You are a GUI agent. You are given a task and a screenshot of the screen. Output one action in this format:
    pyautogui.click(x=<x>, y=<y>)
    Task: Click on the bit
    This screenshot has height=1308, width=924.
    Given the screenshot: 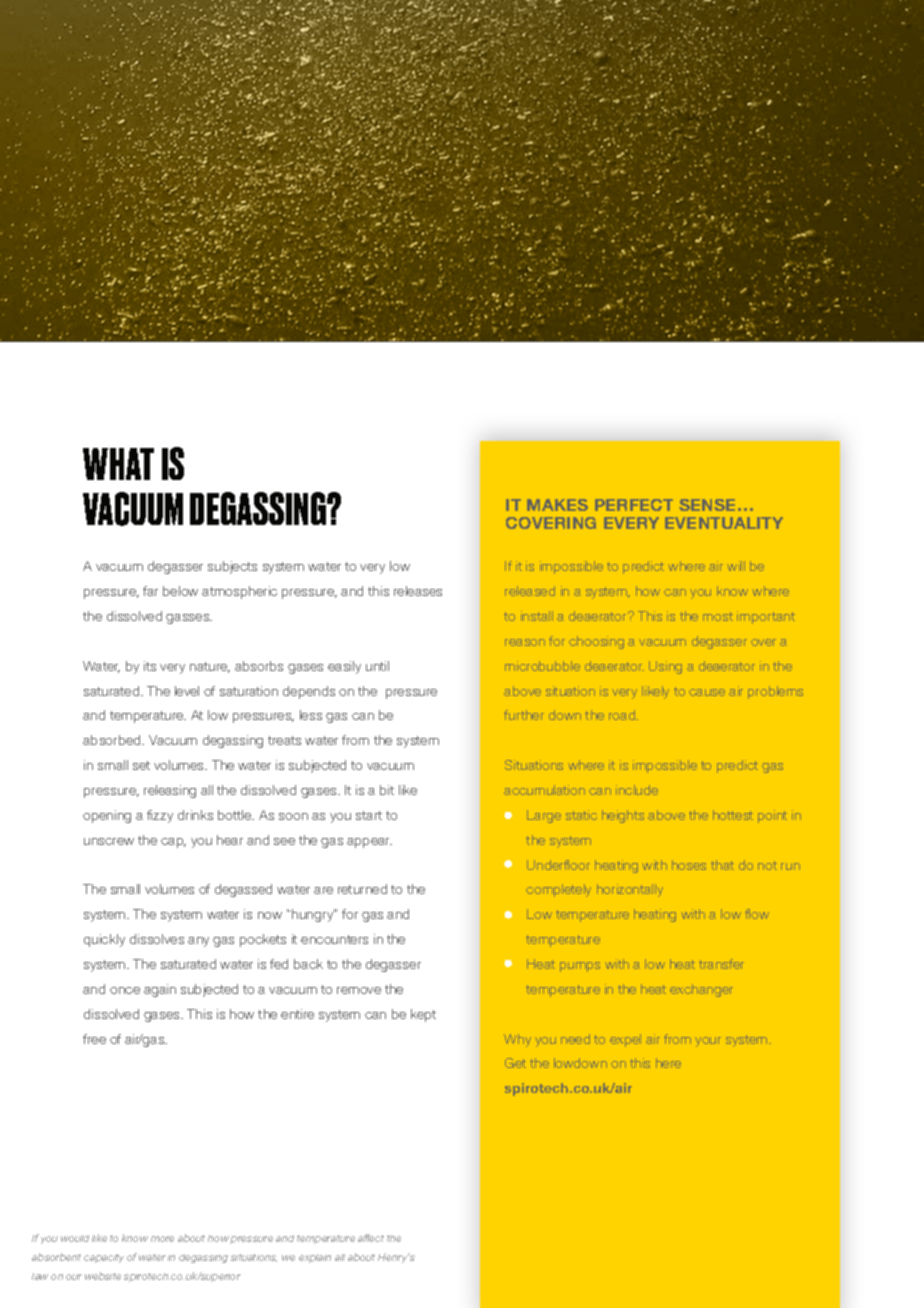 What is the action you would take?
    pyautogui.click(x=387, y=790)
